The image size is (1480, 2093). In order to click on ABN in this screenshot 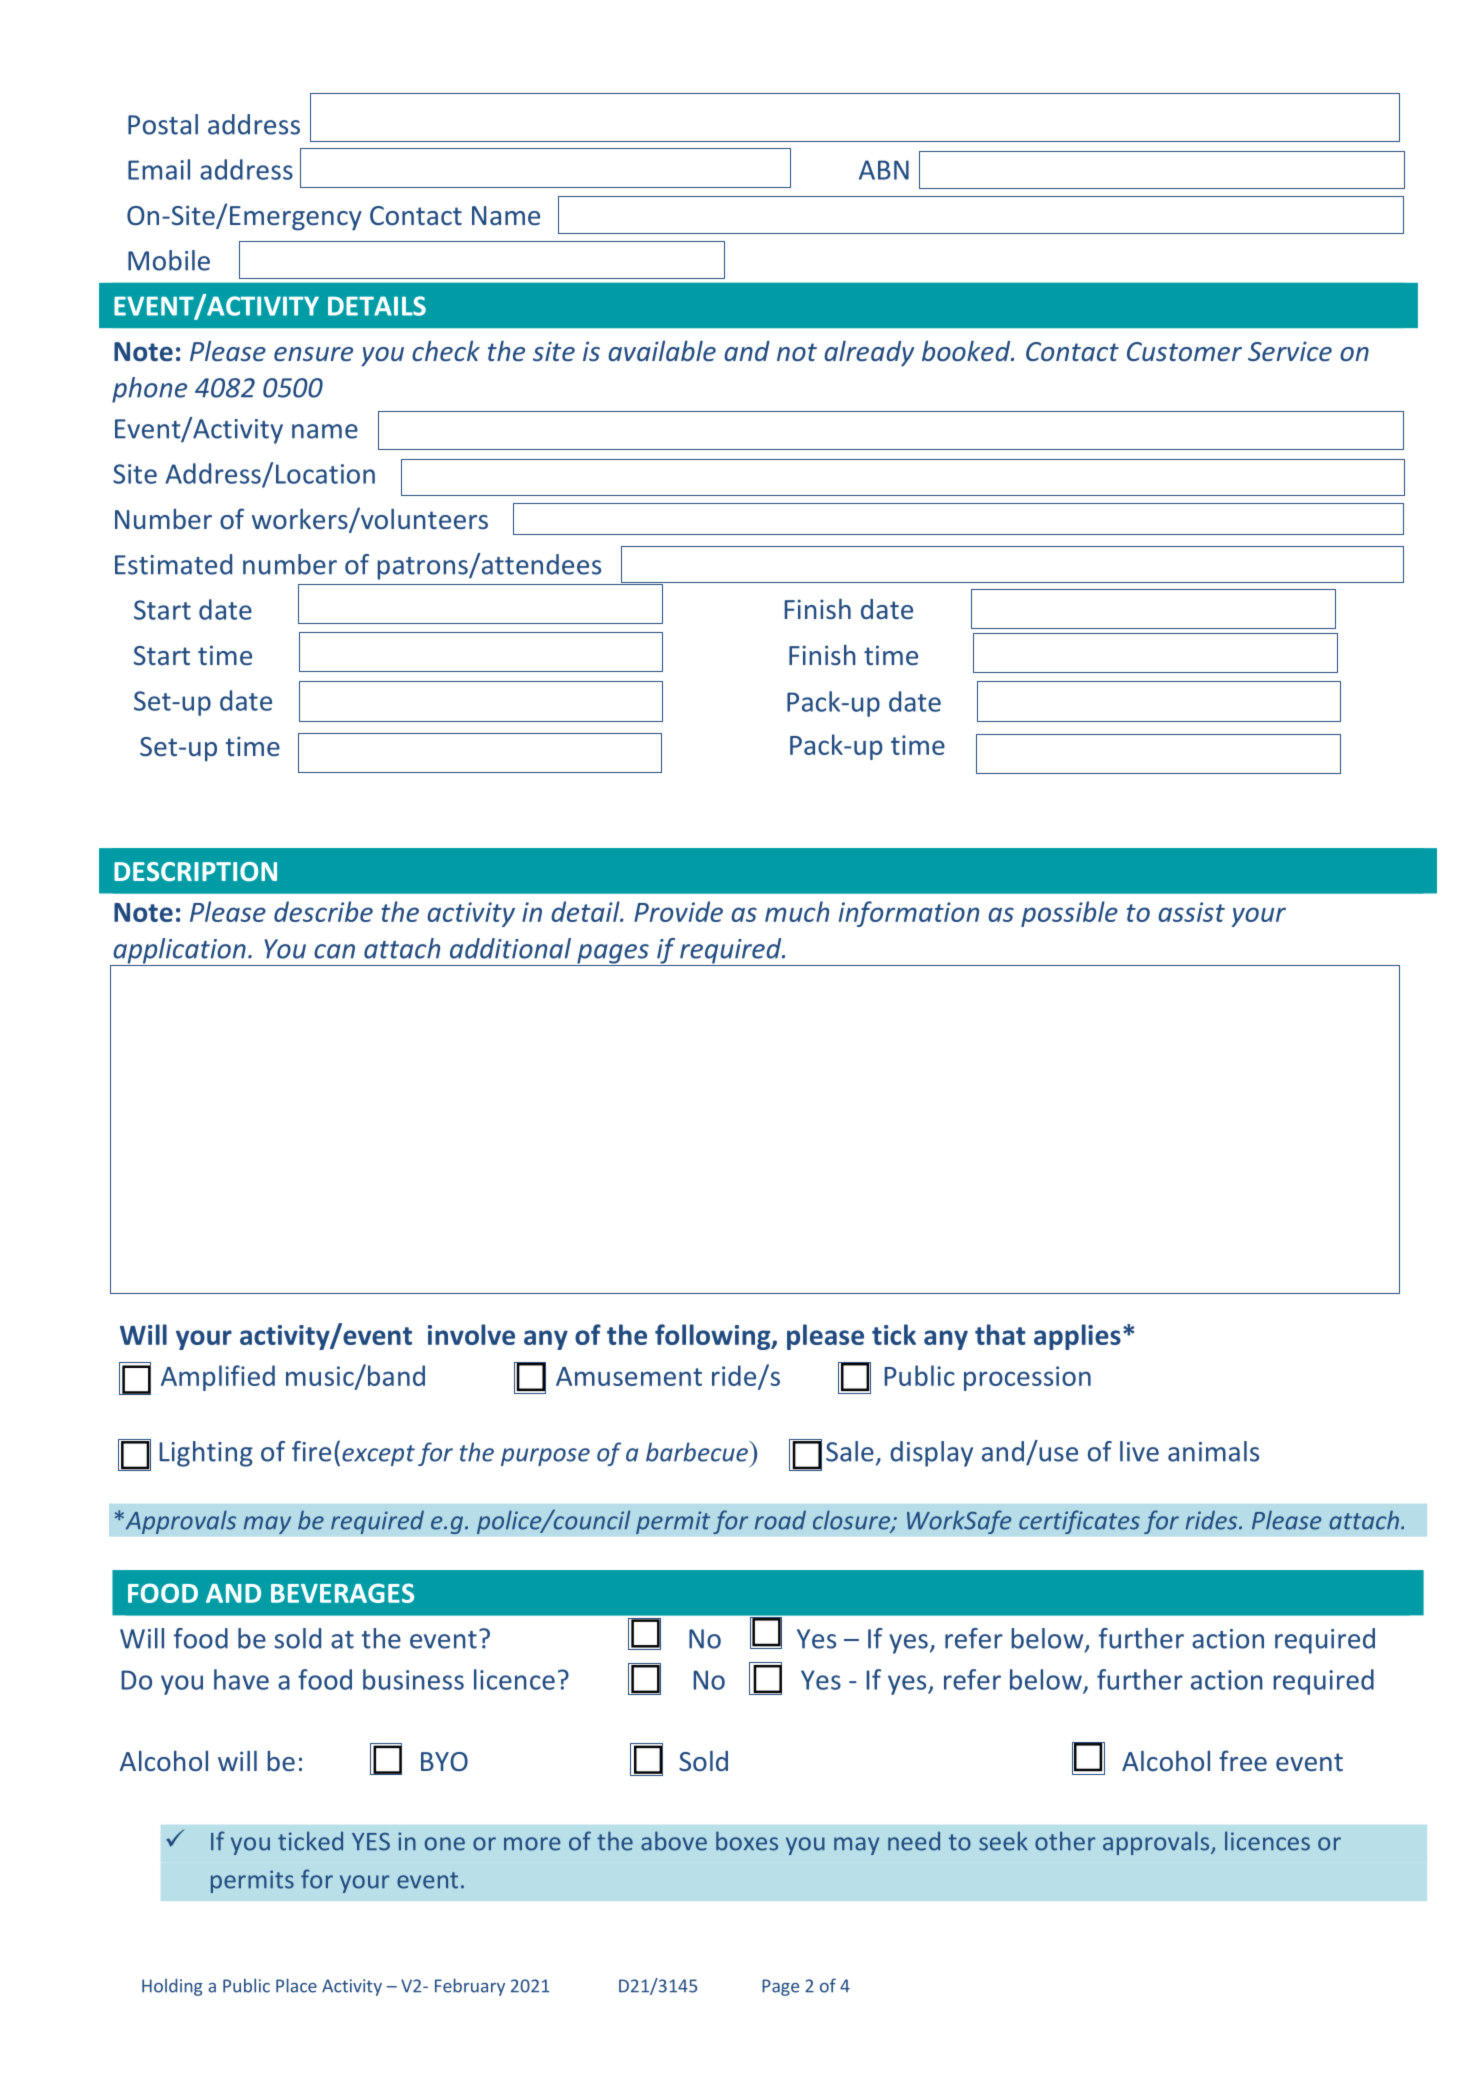, I will do `click(884, 170)`.
